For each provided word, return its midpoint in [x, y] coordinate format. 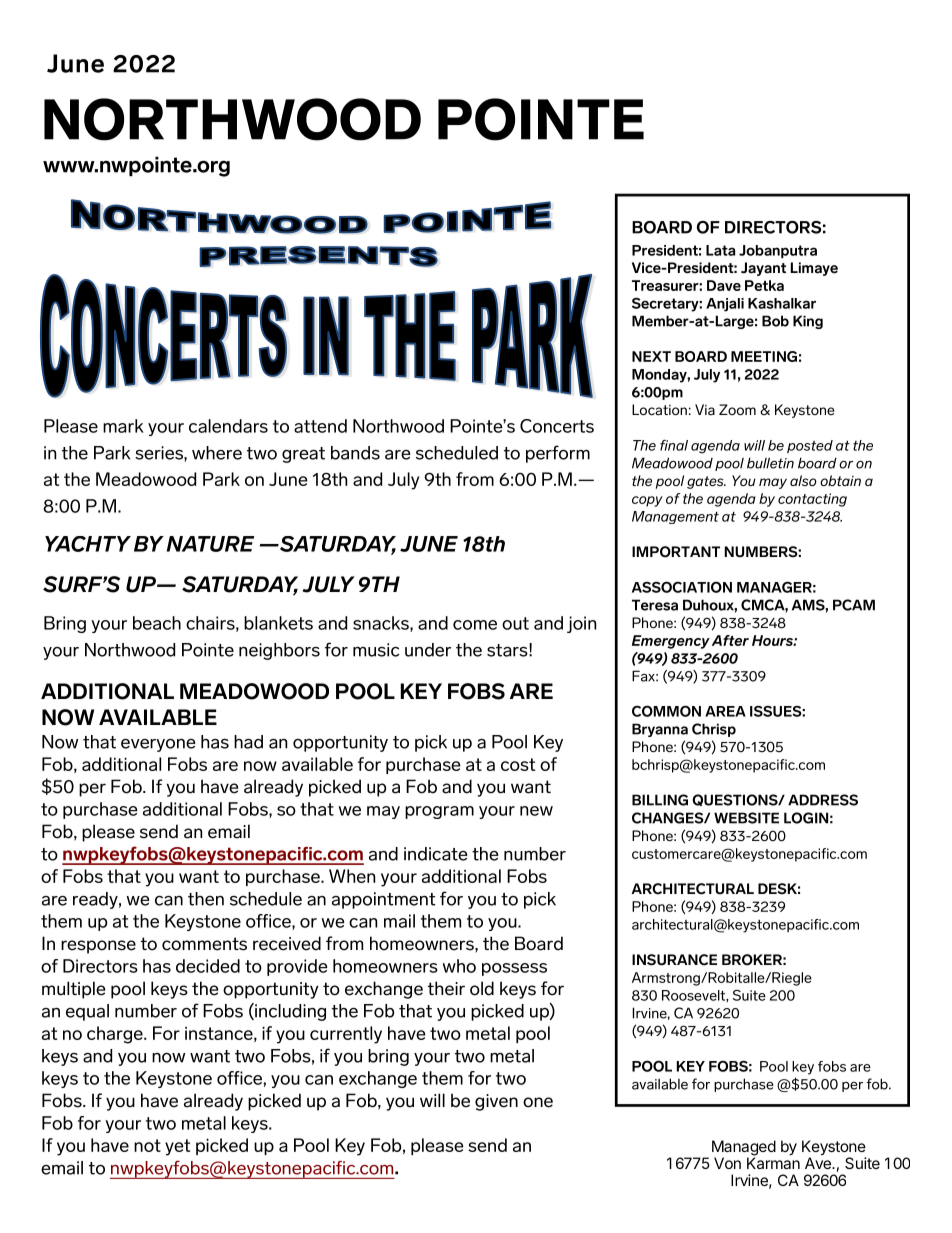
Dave [724, 285]
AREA [725, 711]
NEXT [651, 356]
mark [123, 426]
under [428, 650]
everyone [158, 745]
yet [177, 1147]
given [496, 1102]
